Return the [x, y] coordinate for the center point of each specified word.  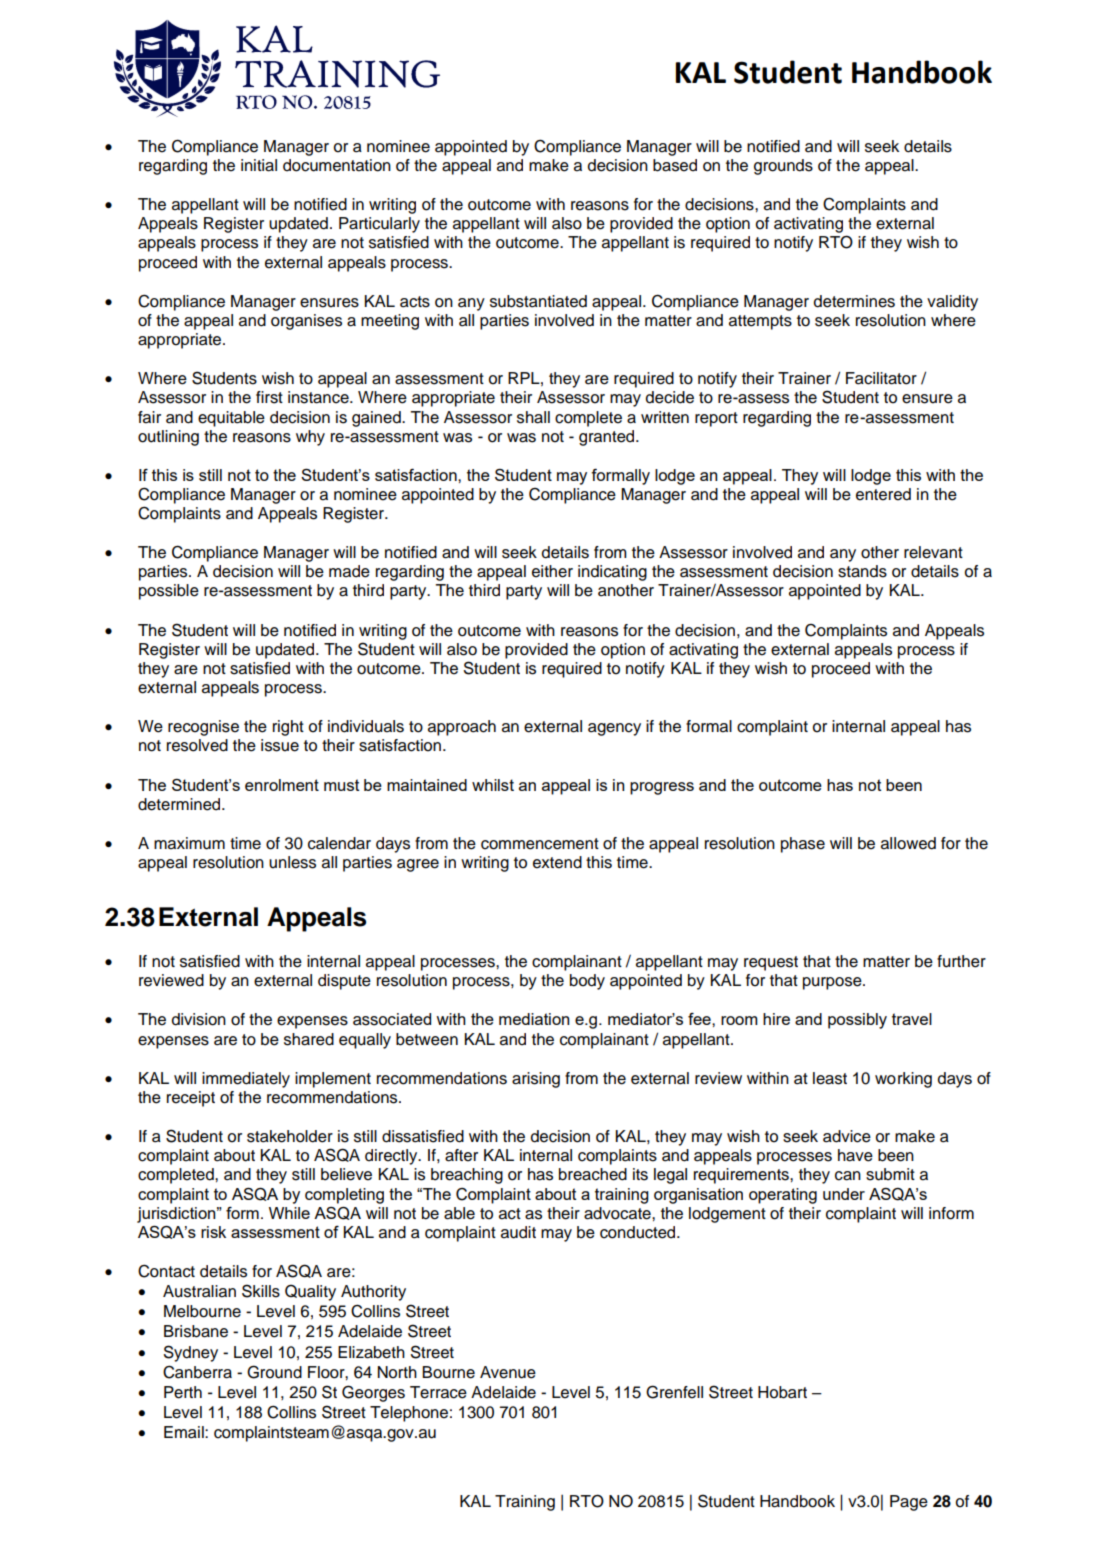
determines [854, 301]
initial [259, 165]
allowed [908, 843]
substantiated [538, 301]
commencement [540, 844]
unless [292, 862]
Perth [183, 1392]
